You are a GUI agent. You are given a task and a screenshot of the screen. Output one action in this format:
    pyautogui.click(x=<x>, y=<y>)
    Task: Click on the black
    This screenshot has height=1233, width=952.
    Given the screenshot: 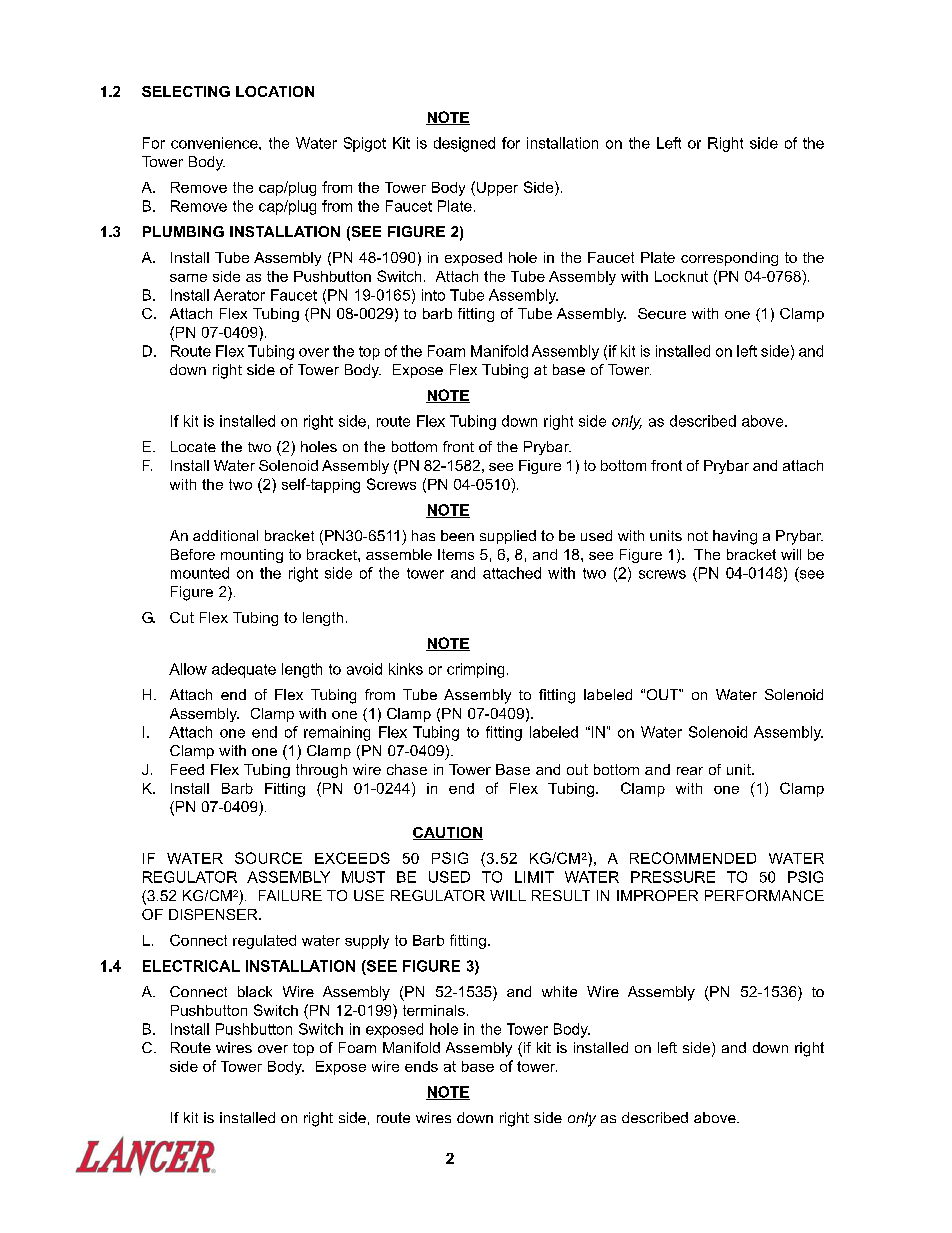 What is the action you would take?
    pyautogui.click(x=255, y=991)
